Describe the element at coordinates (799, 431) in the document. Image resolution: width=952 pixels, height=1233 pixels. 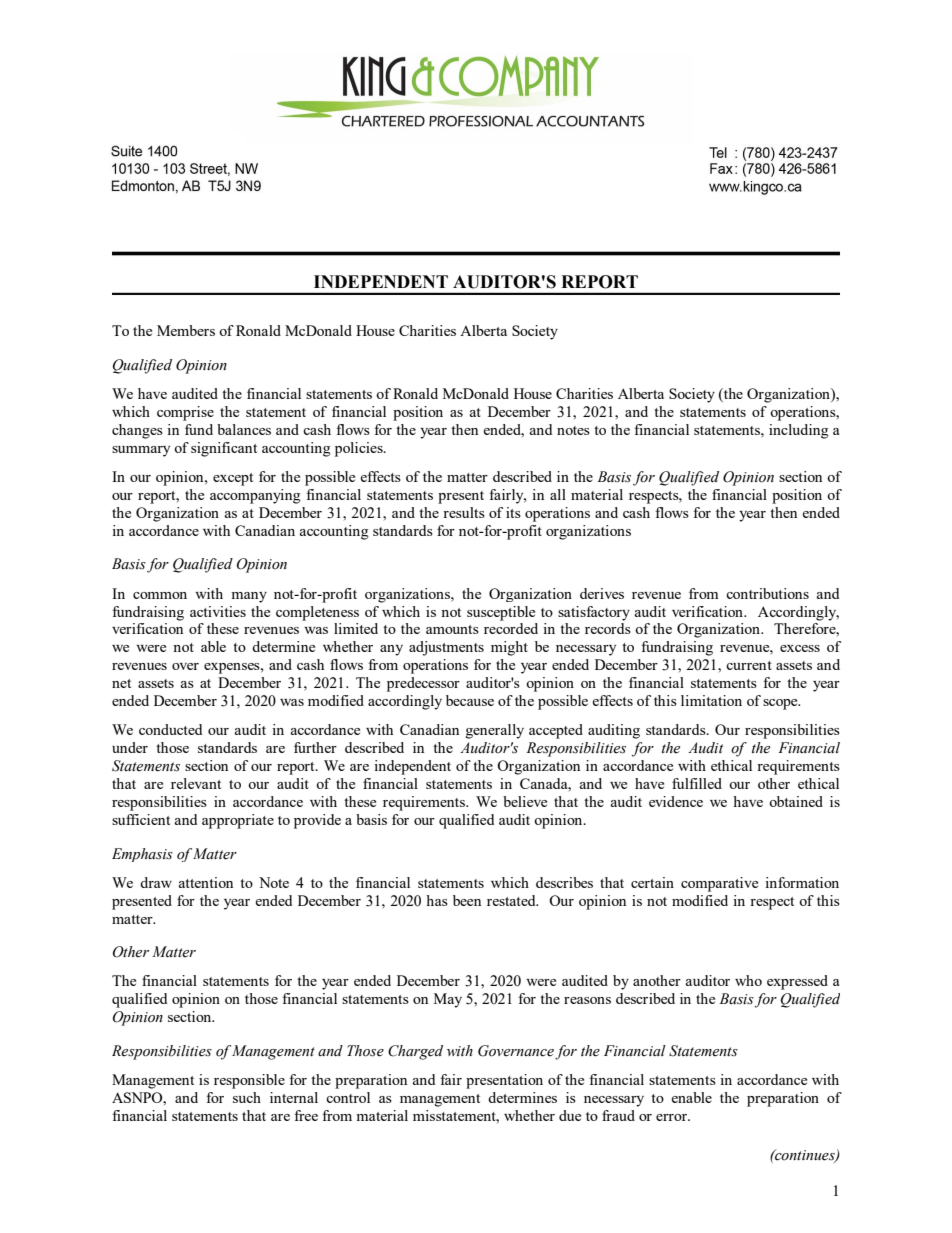
I see `including` at that location.
